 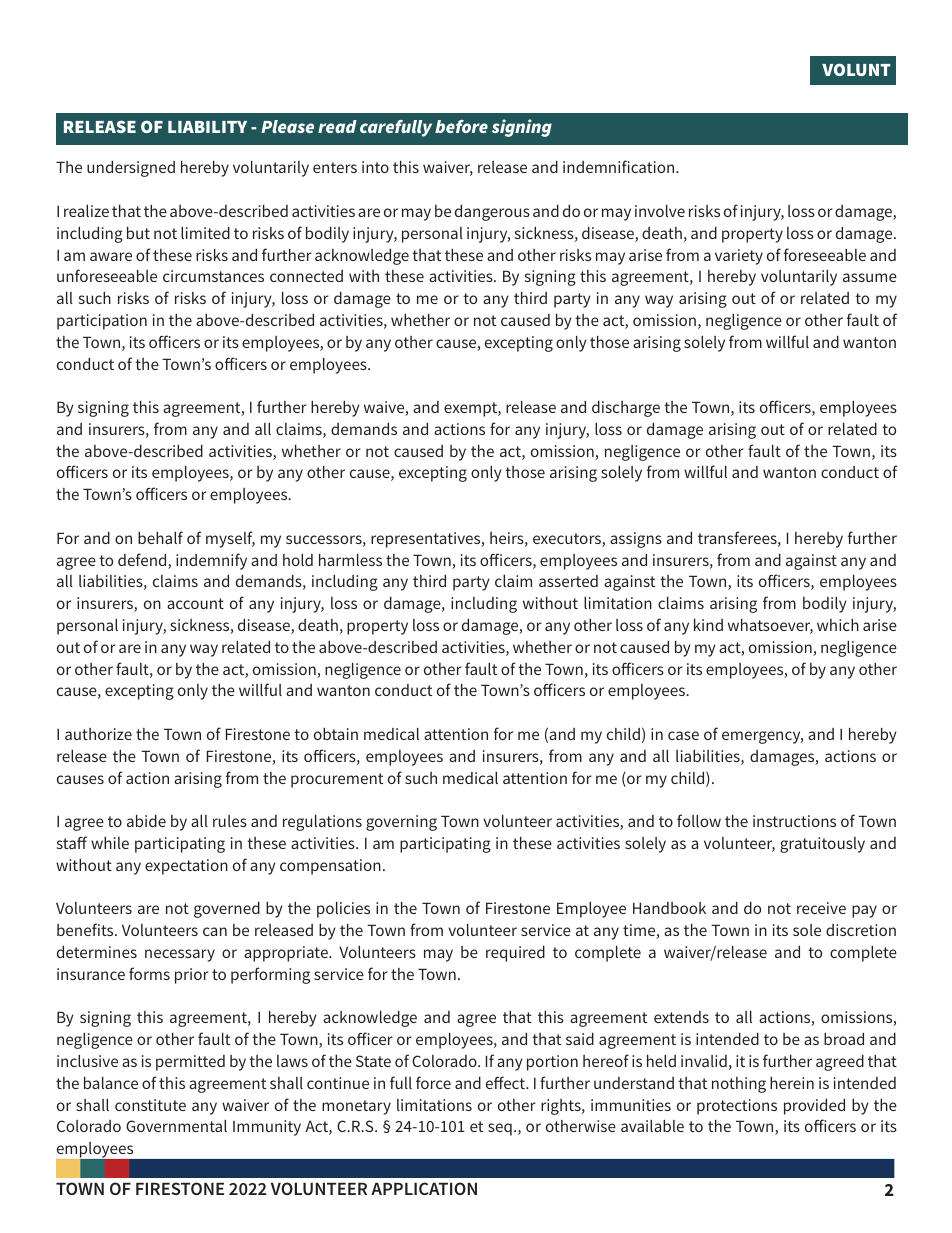 What do you see at coordinates (568, 581) in the screenshot?
I see `asserted` at bounding box center [568, 581].
